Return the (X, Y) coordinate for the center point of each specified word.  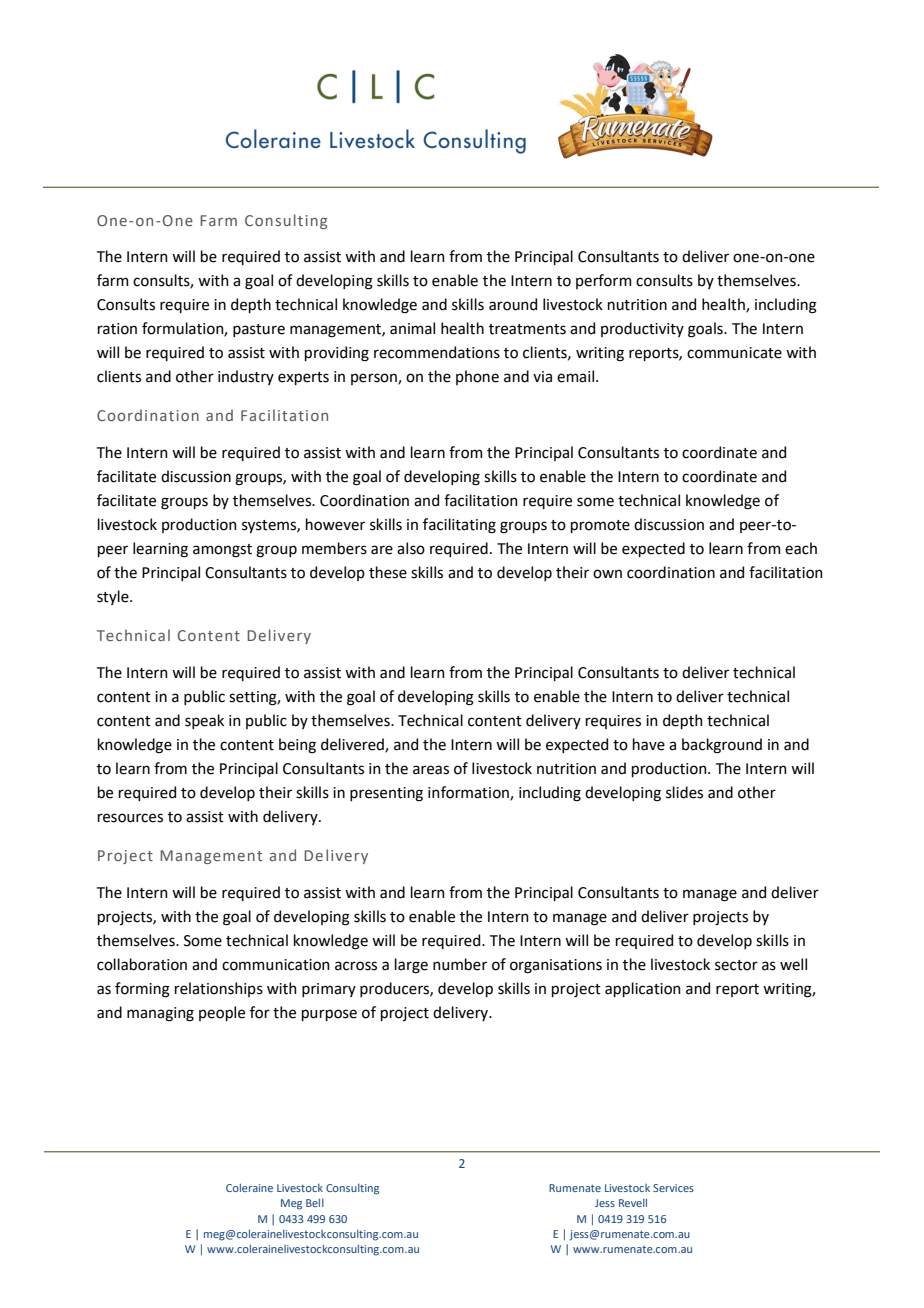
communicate (734, 353)
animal (412, 328)
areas (431, 770)
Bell (315, 1203)
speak (204, 721)
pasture (259, 330)
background (722, 746)
